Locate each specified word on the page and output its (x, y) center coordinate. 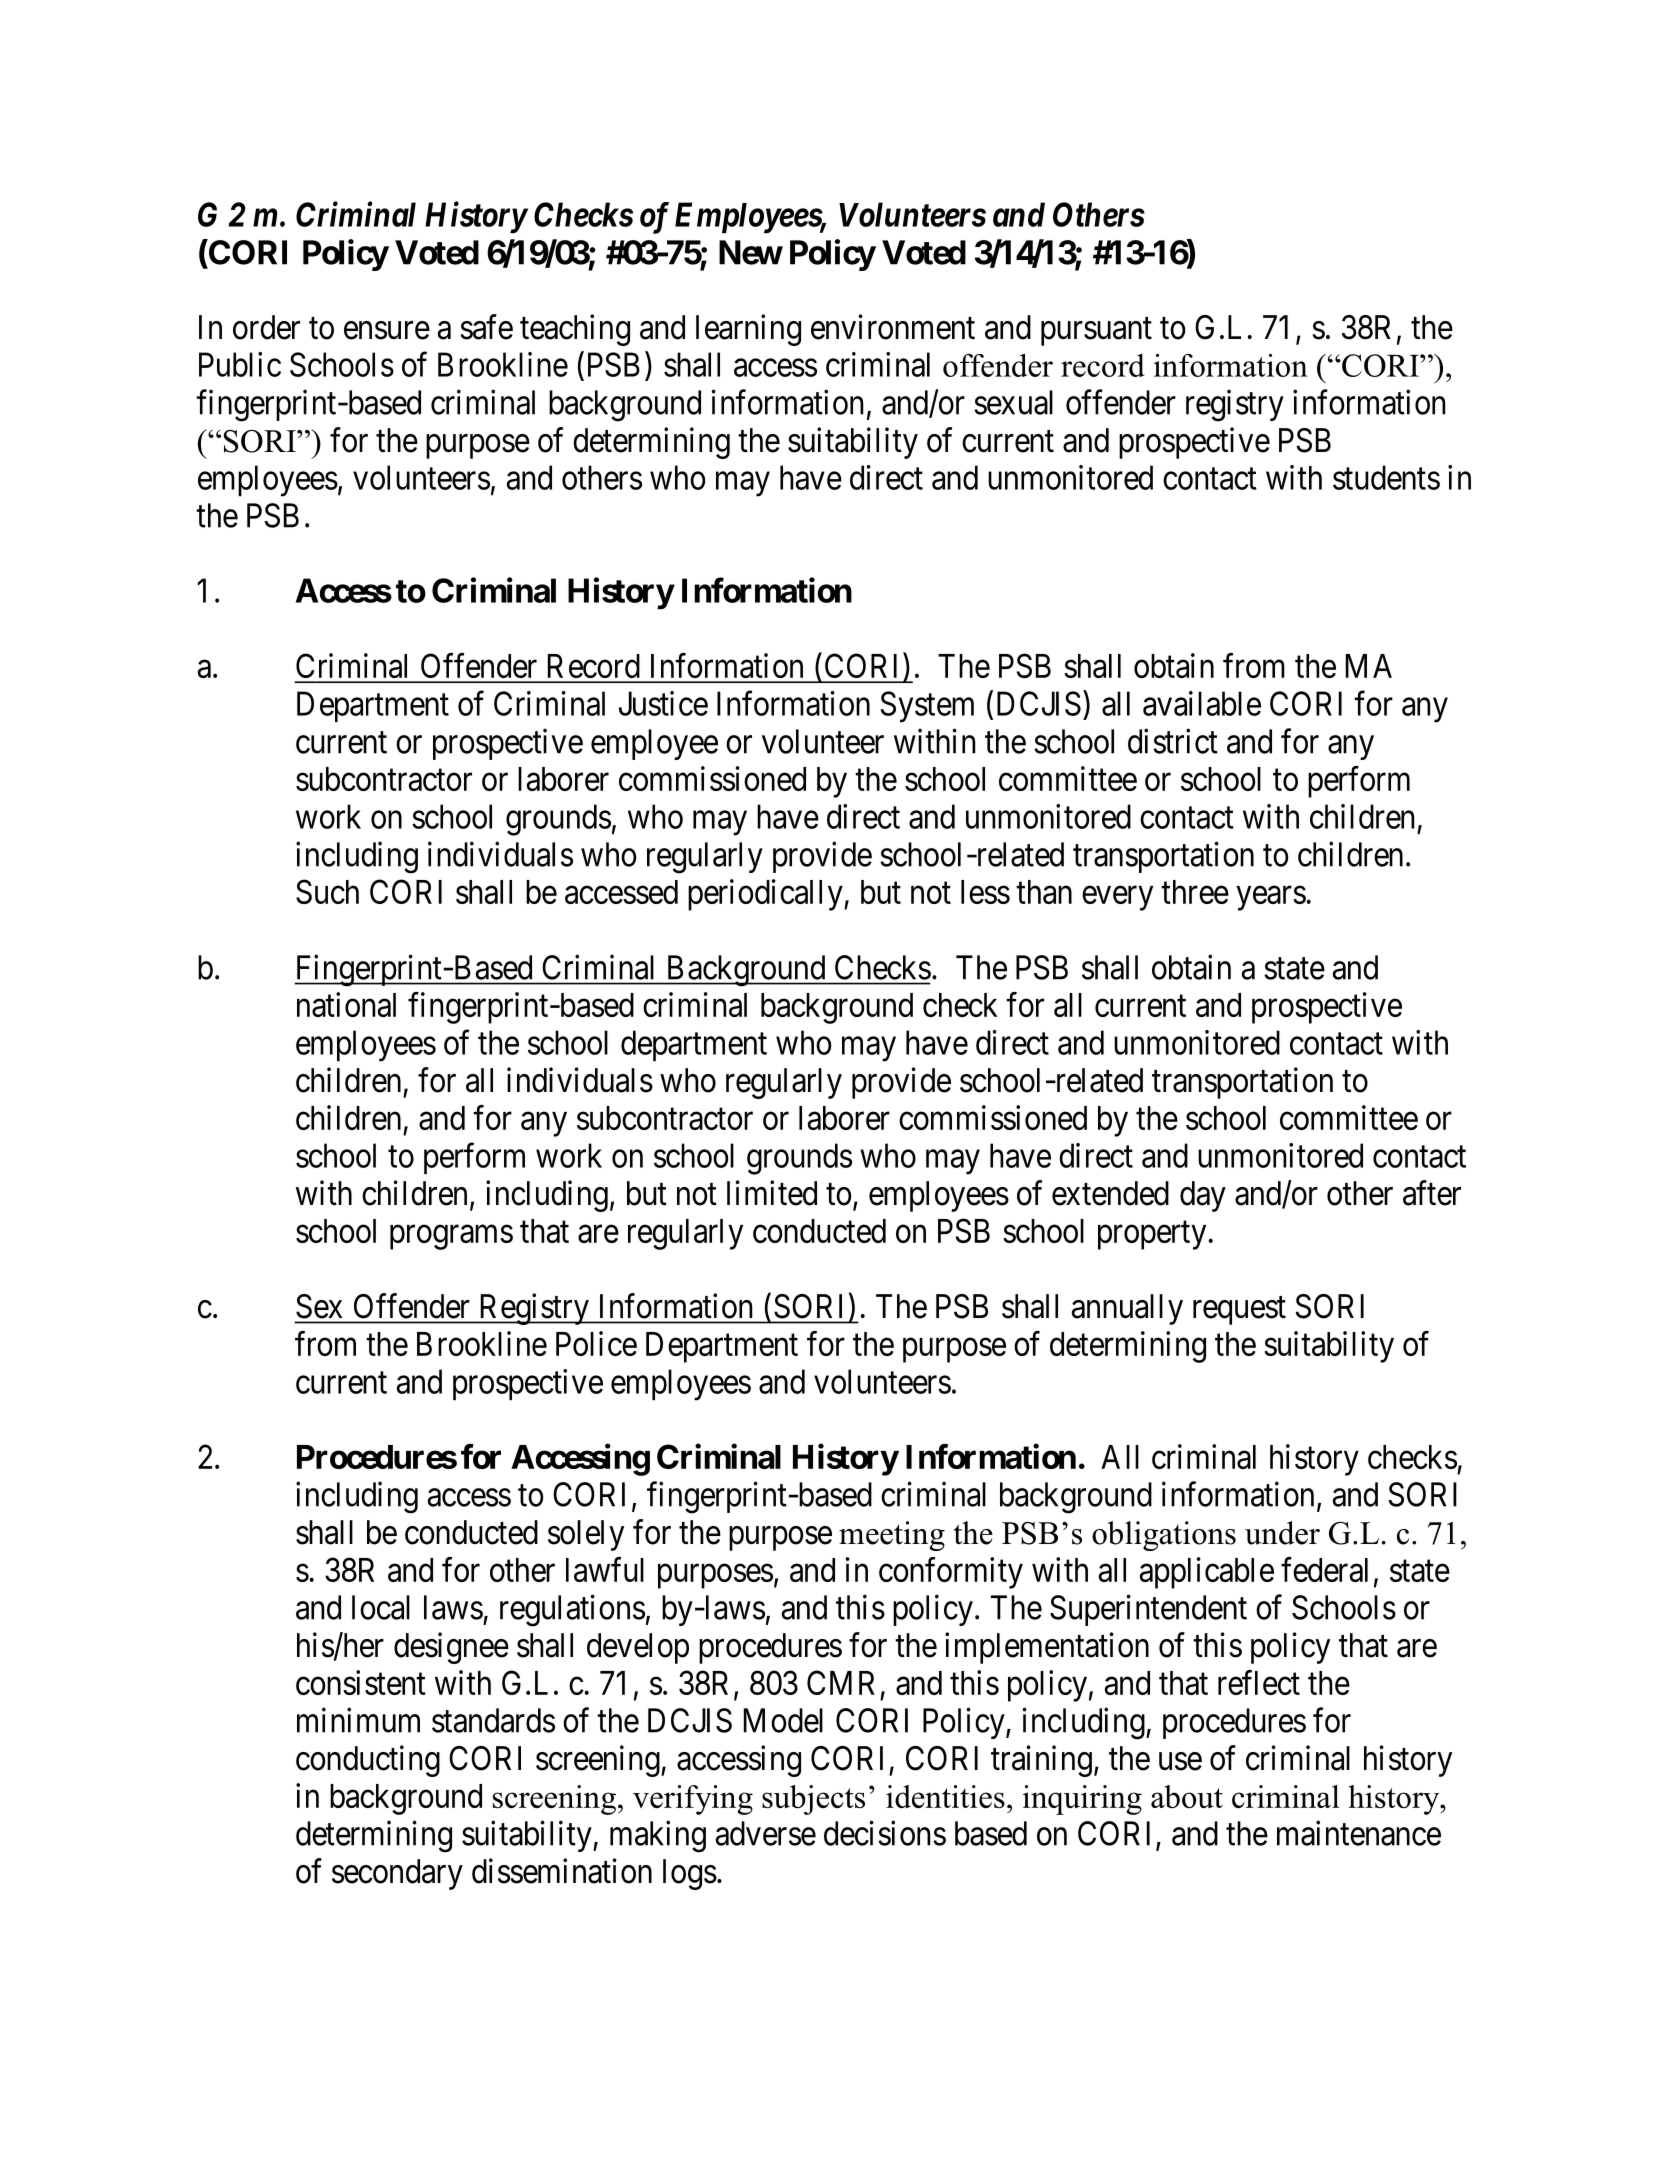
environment (893, 327)
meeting (892, 1536)
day (1203, 1196)
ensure (387, 330)
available (1202, 703)
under (1282, 1533)
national (346, 1004)
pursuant (1096, 332)
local (381, 1607)
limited (772, 1193)
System (927, 707)
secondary (397, 1874)
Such (327, 891)
